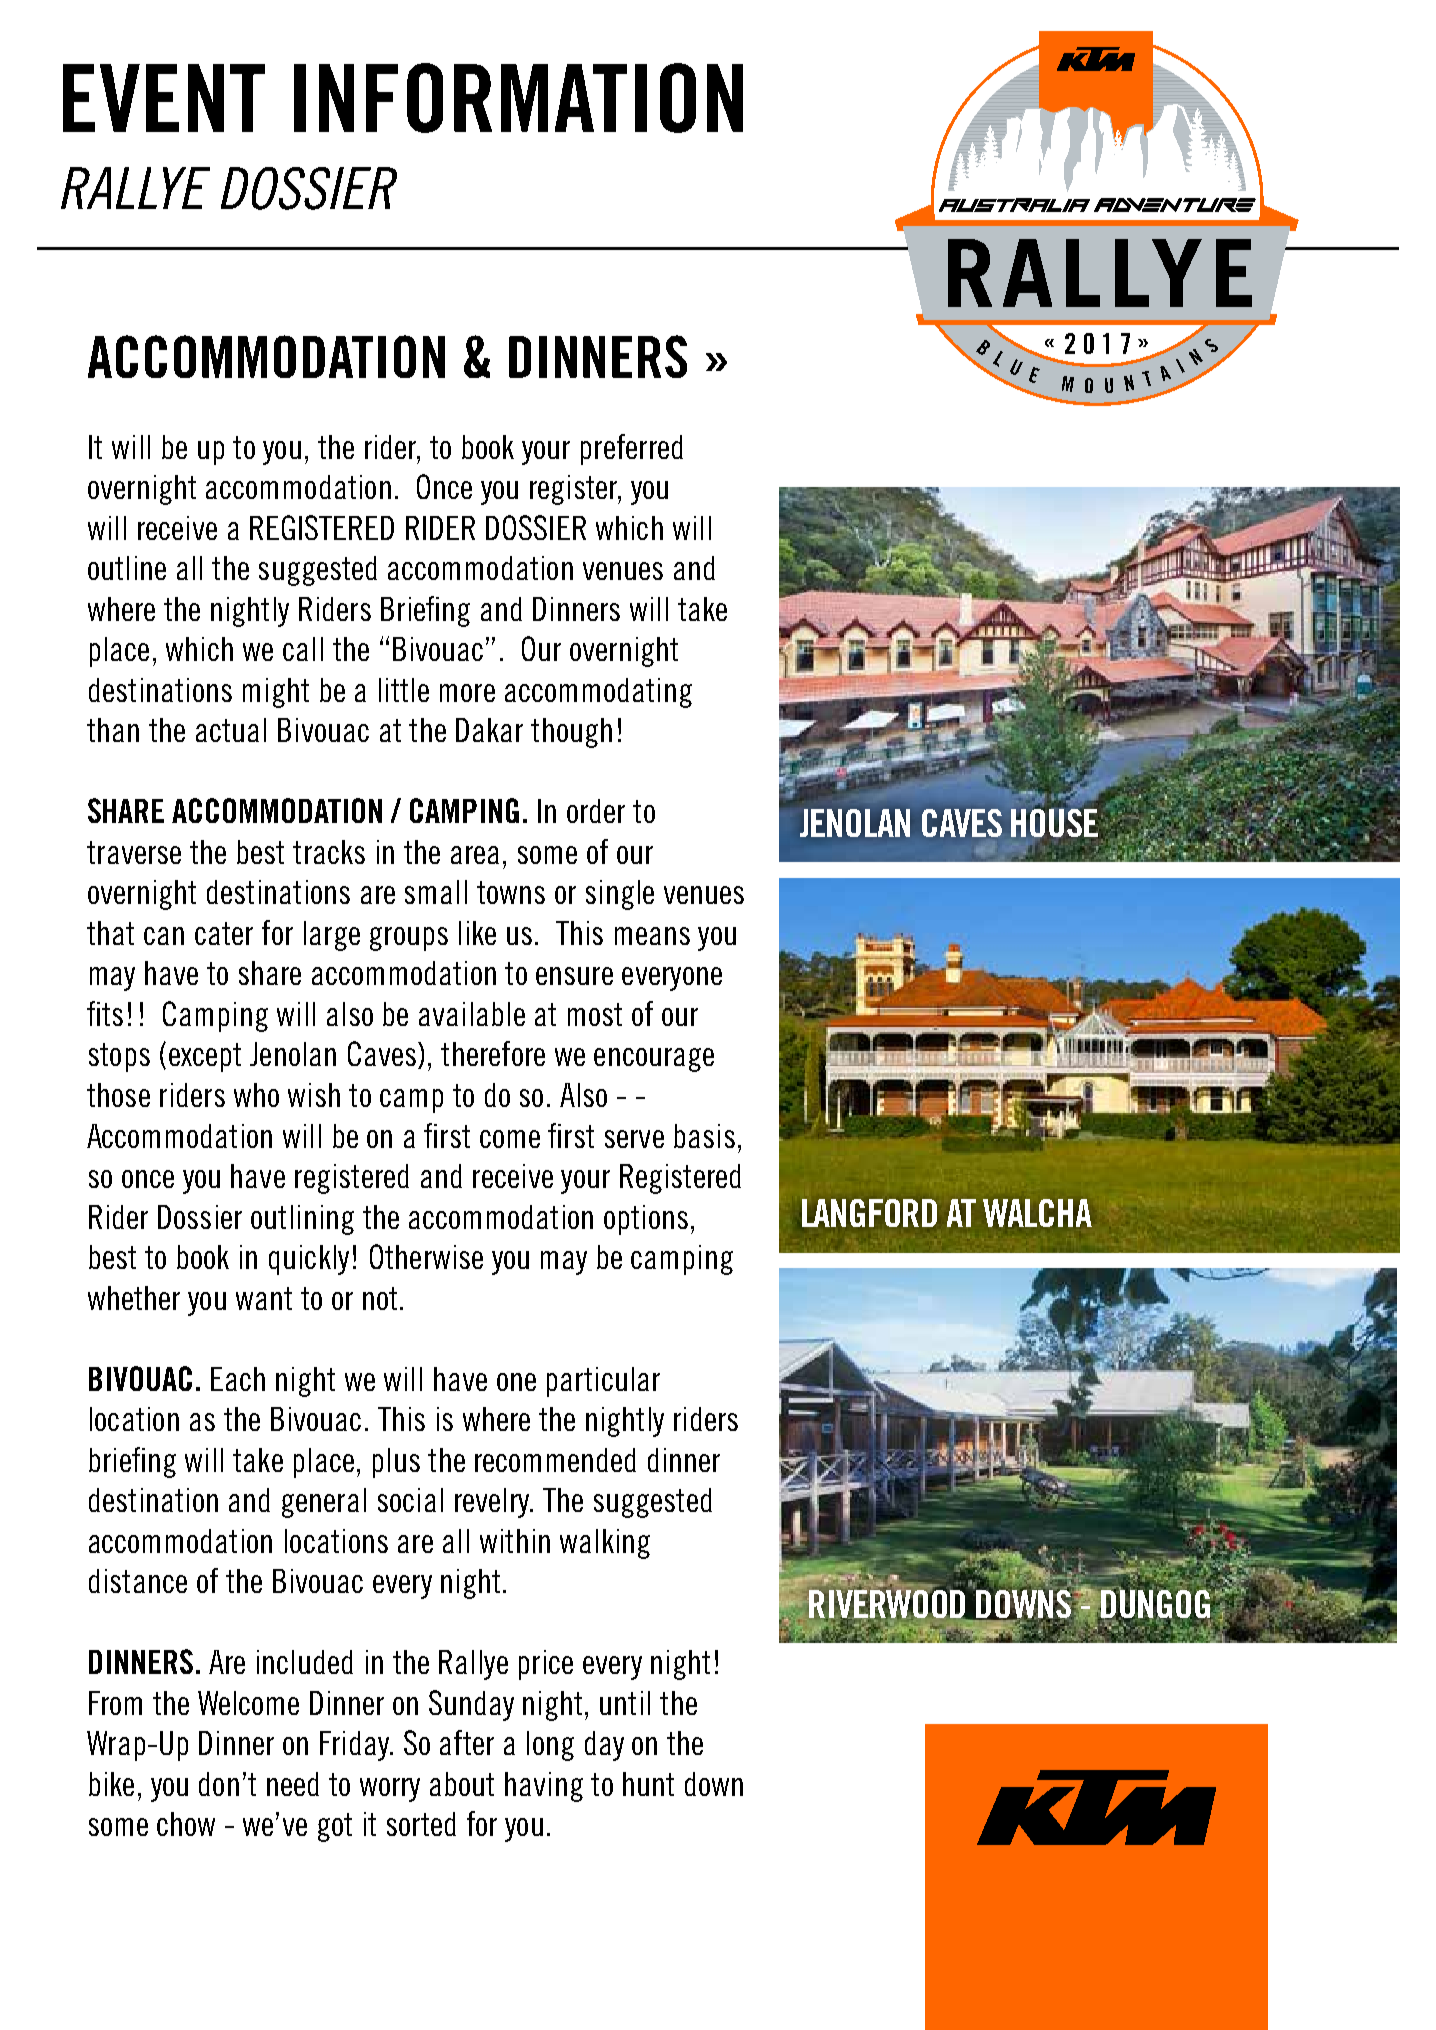  I want to click on INFORMATION, so click(518, 98).
